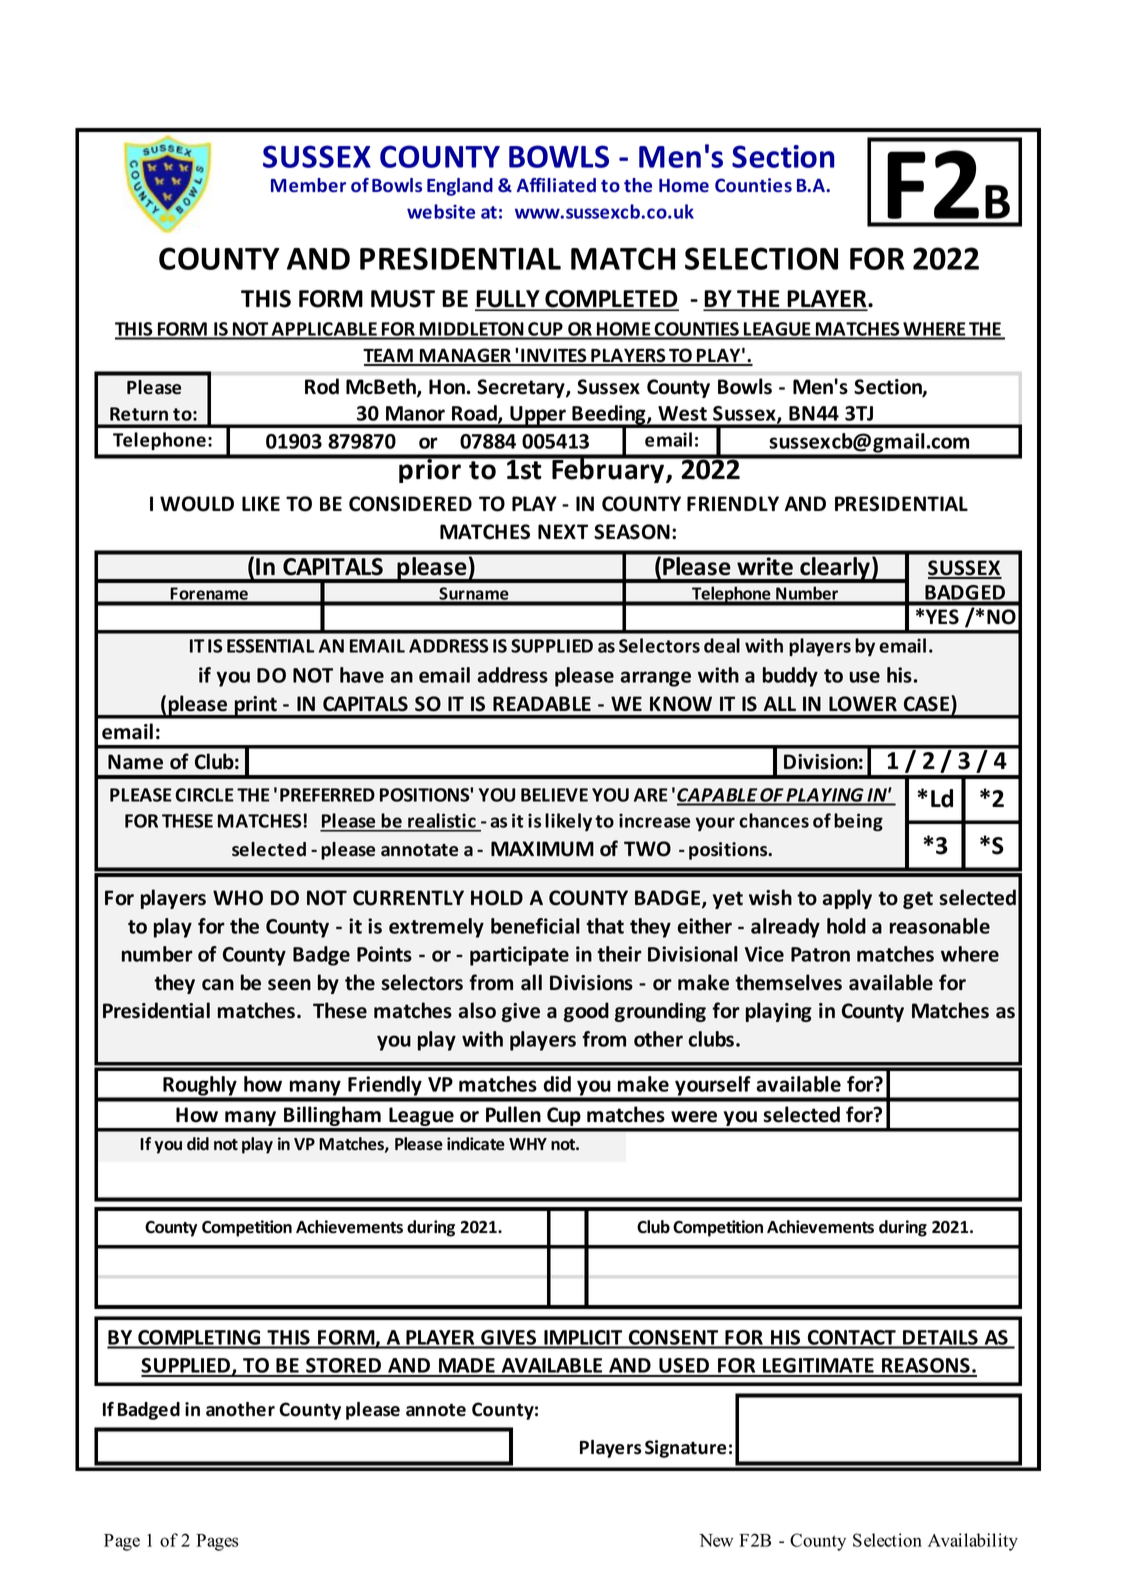 The width and height of the screenshot is (1122, 1588). What do you see at coordinates (308, 185) in the screenshot?
I see `Member` at bounding box center [308, 185].
